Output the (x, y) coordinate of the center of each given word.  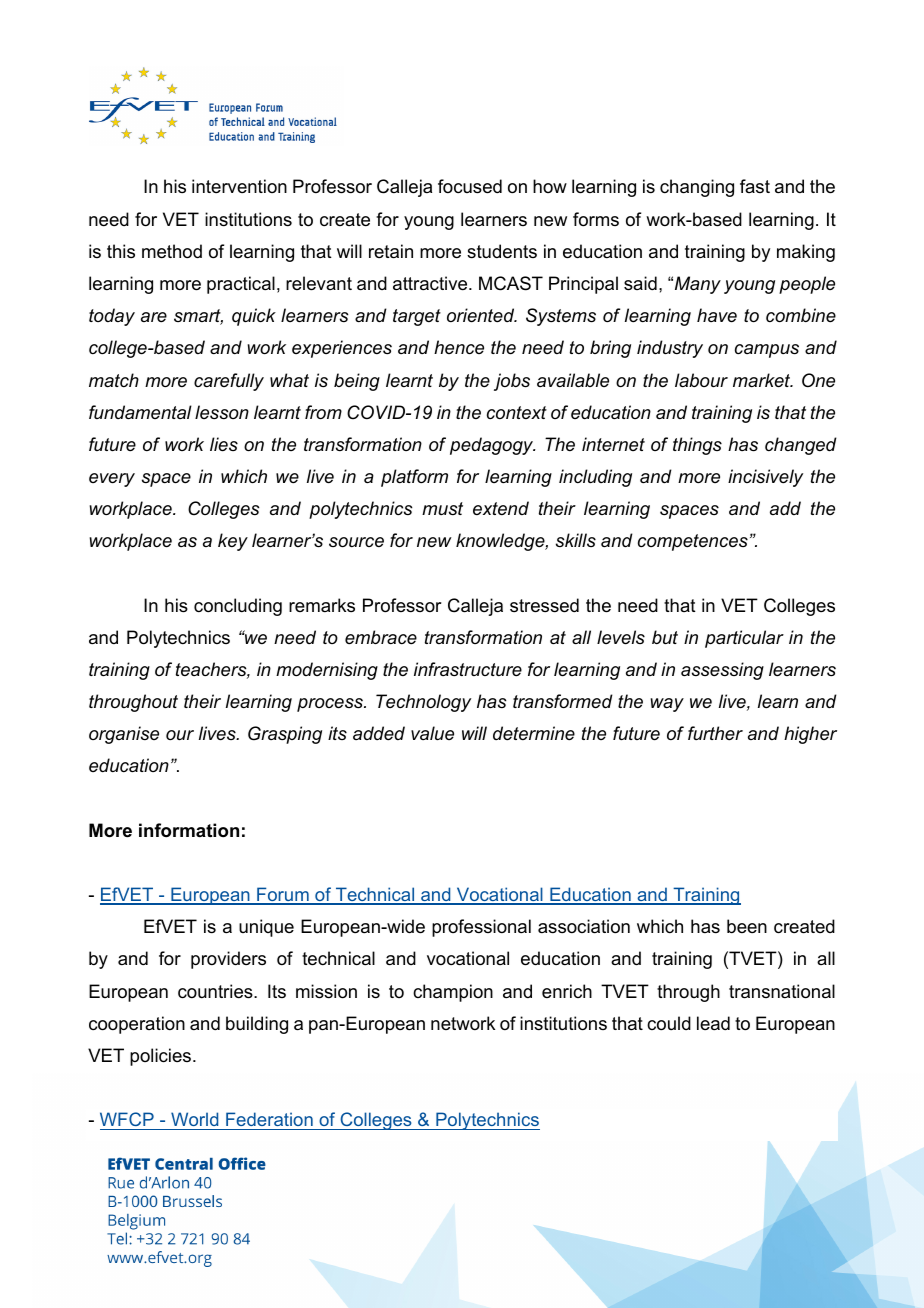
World (194, 1119)
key (233, 542)
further (715, 733)
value (432, 733)
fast (755, 186)
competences (693, 542)
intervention (239, 186)
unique (266, 928)
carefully (229, 382)
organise (124, 735)
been (747, 926)
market (763, 380)
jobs (512, 382)
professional (481, 928)
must (442, 508)
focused (470, 186)
